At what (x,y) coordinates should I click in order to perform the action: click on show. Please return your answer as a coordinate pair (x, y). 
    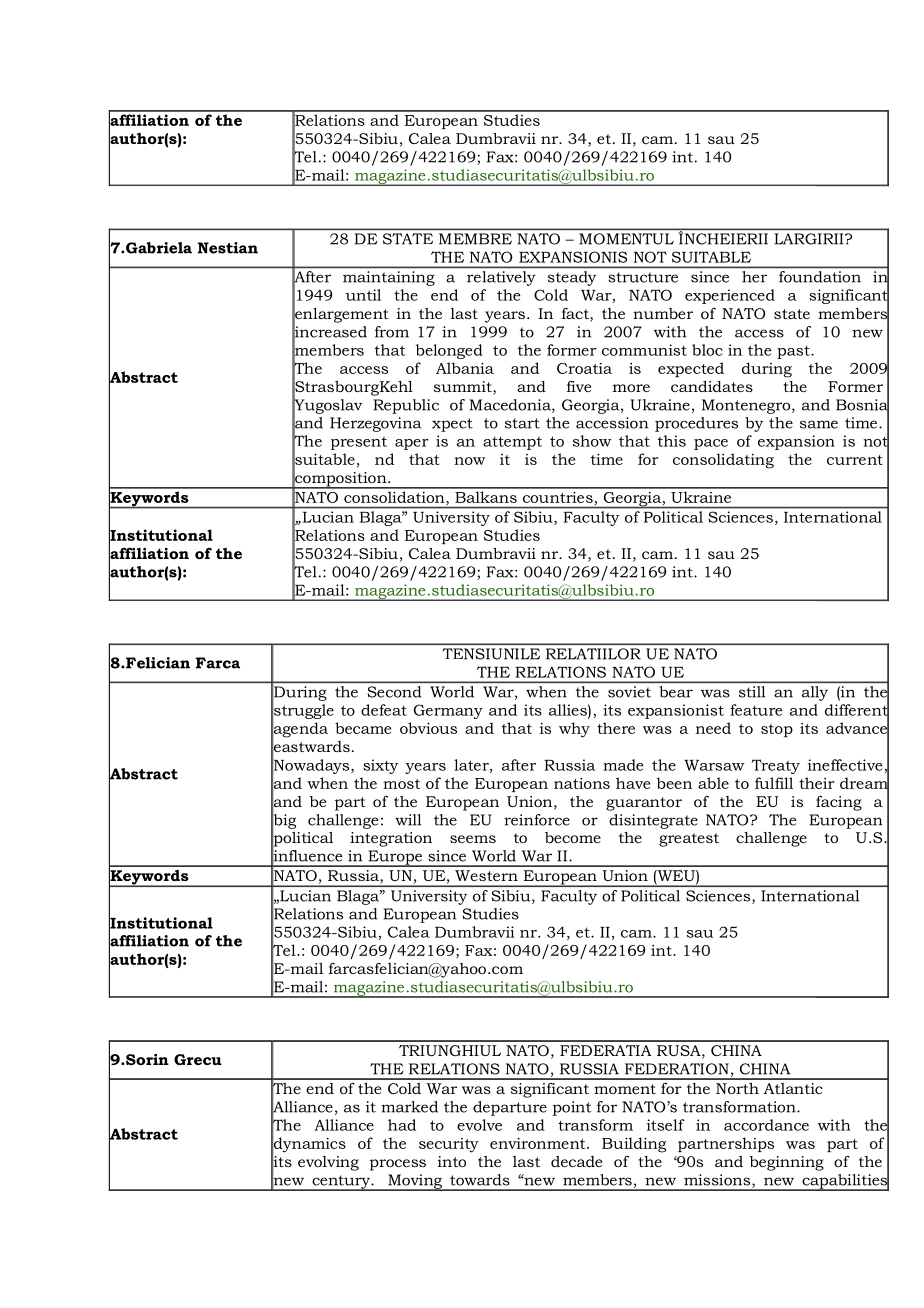
    Looking at the image, I should click on (592, 441).
